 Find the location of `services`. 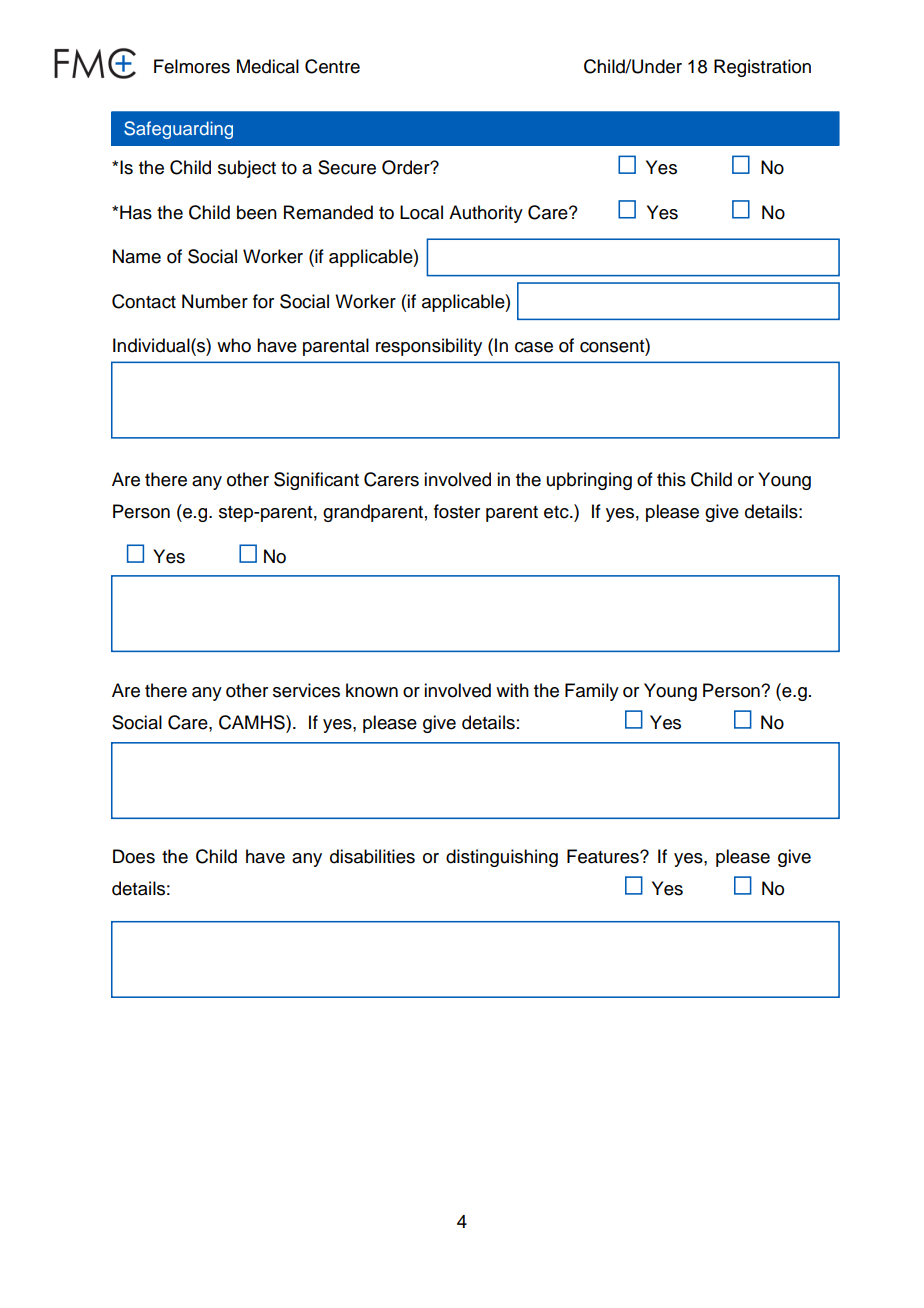

services is located at coordinates (306, 690).
